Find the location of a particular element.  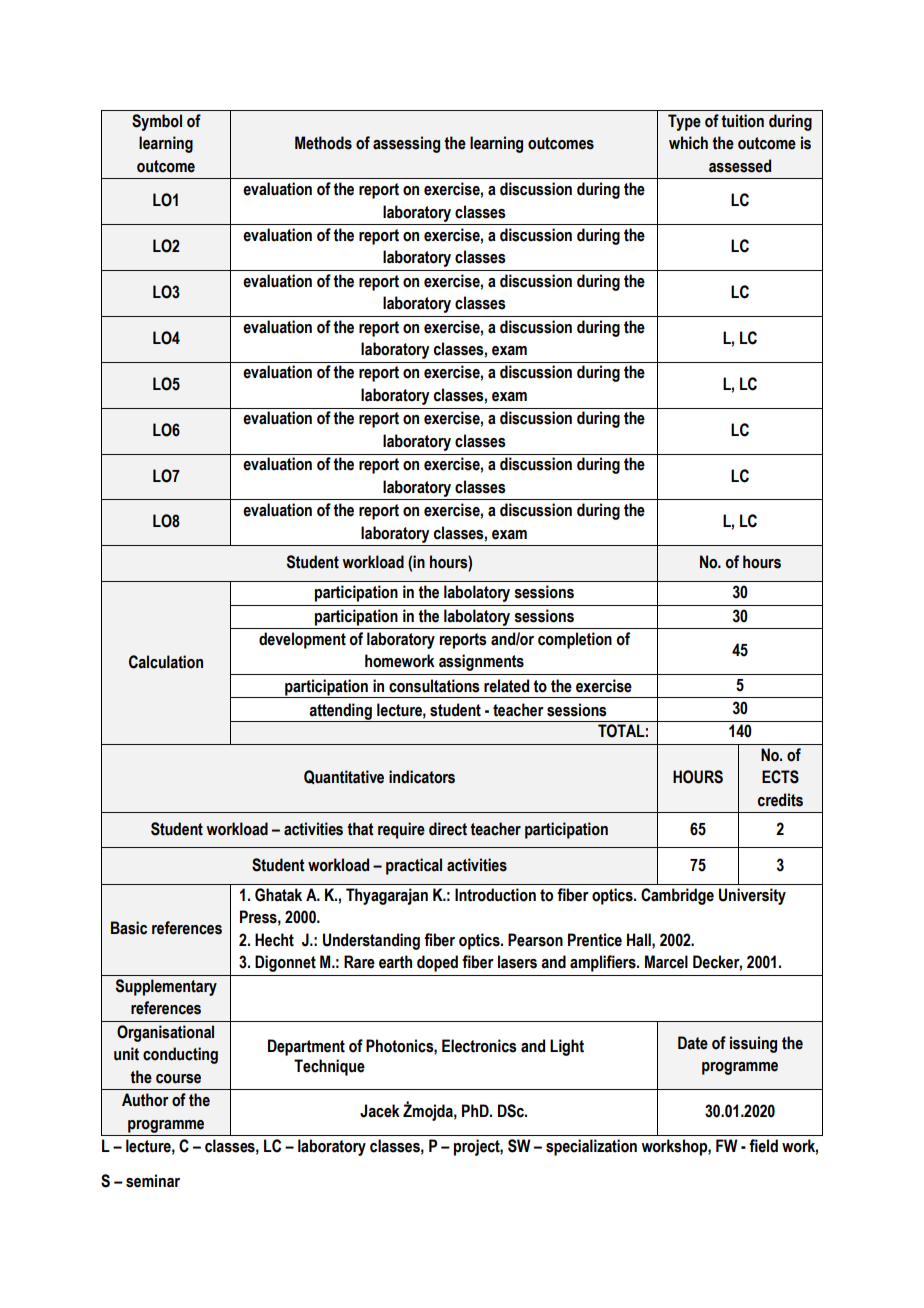

Calculation is located at coordinates (166, 662).
